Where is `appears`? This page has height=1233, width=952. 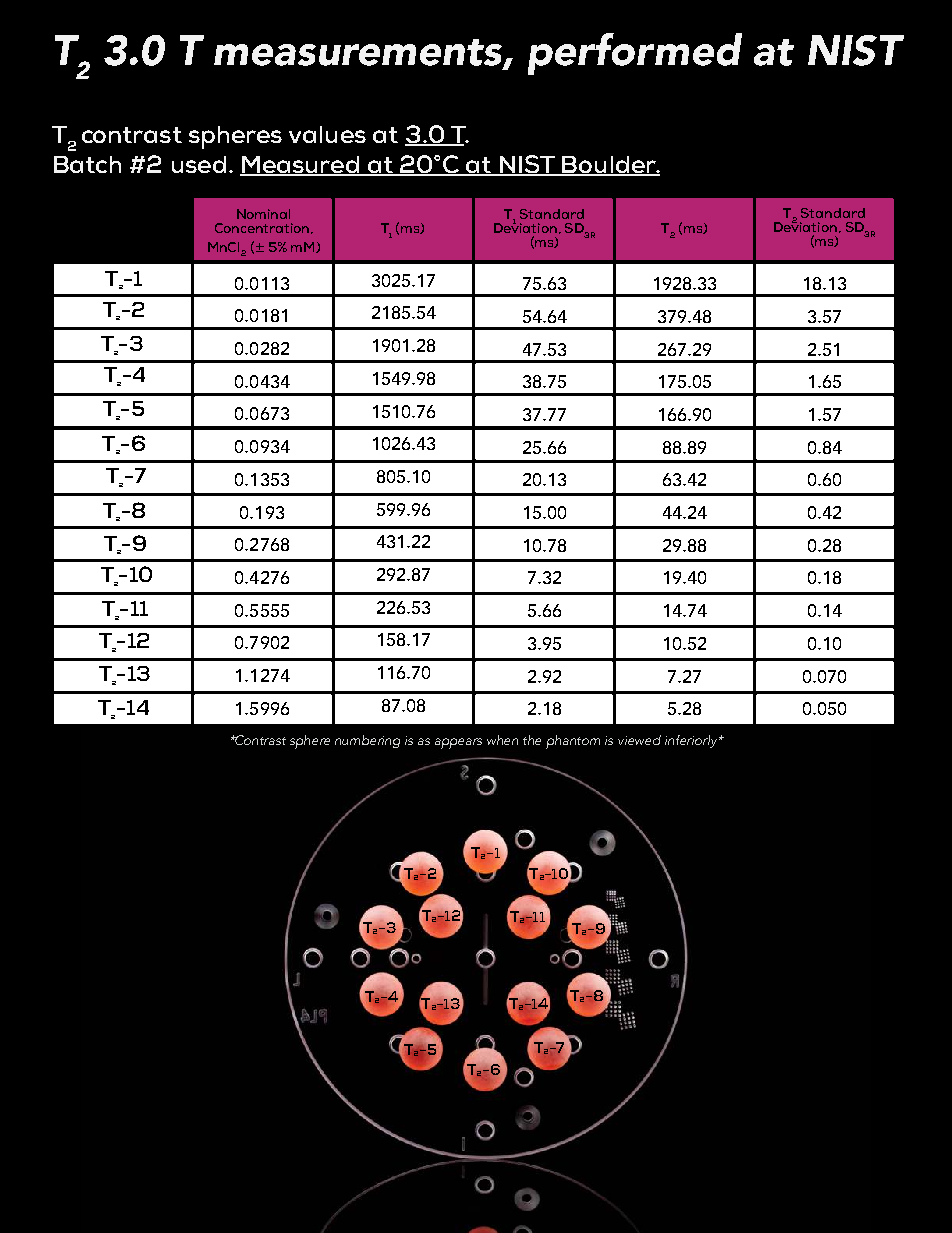
appears is located at coordinates (458, 743).
